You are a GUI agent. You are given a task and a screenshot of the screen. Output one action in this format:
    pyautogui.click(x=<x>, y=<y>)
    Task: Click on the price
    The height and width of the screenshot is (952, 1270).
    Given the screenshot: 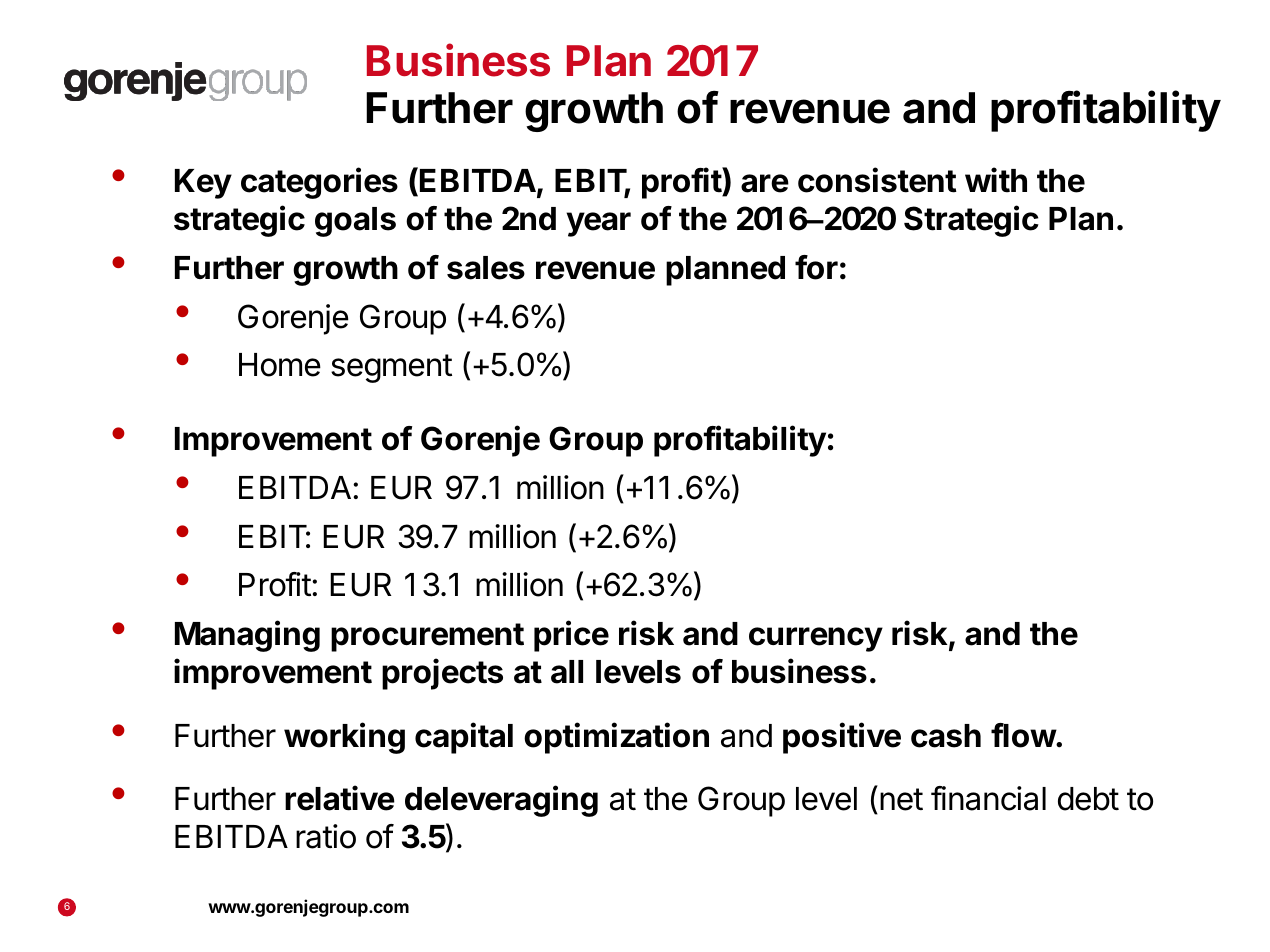 What is the action you would take?
    pyautogui.click(x=571, y=636)
